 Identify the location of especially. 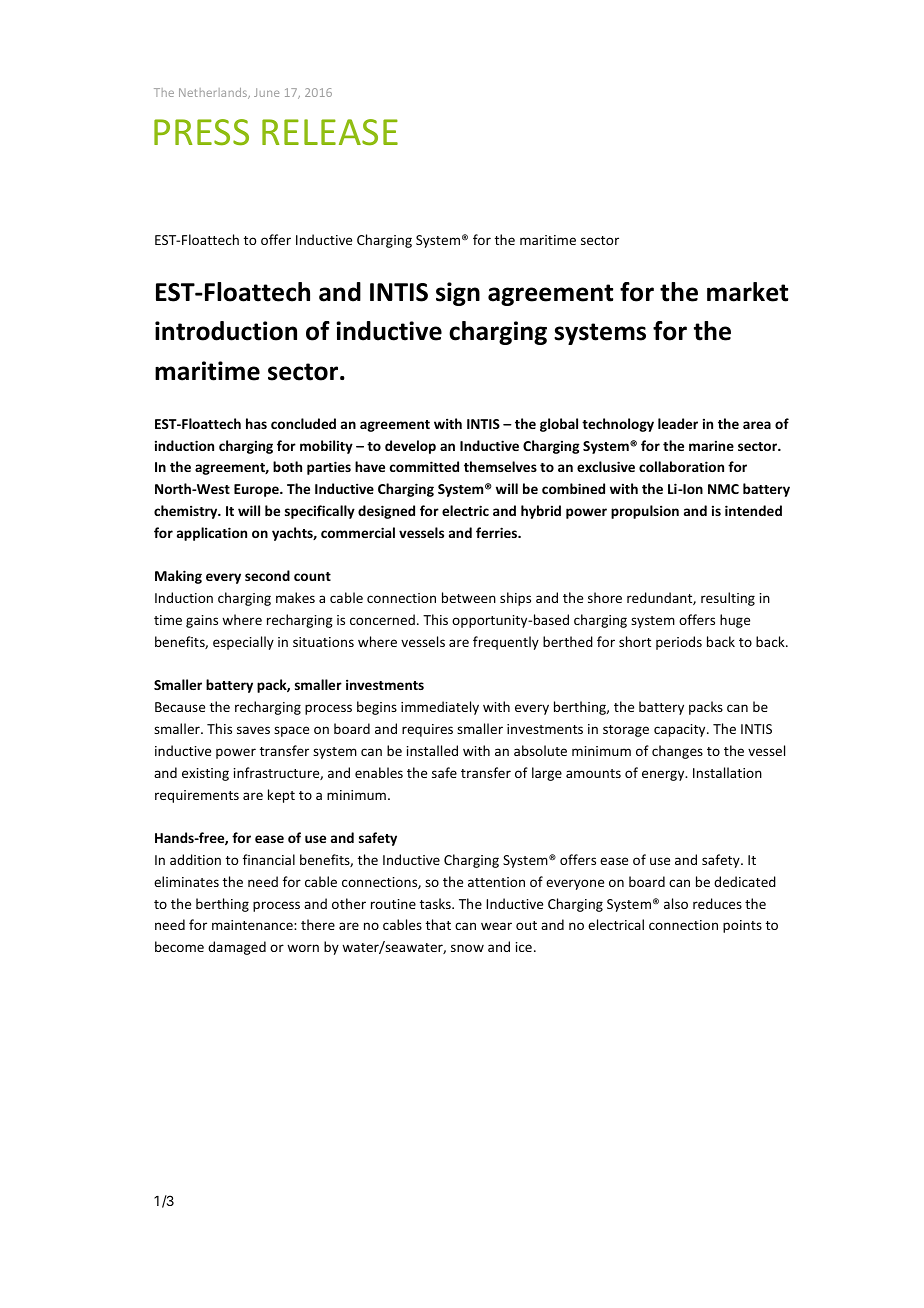
(243, 643).
